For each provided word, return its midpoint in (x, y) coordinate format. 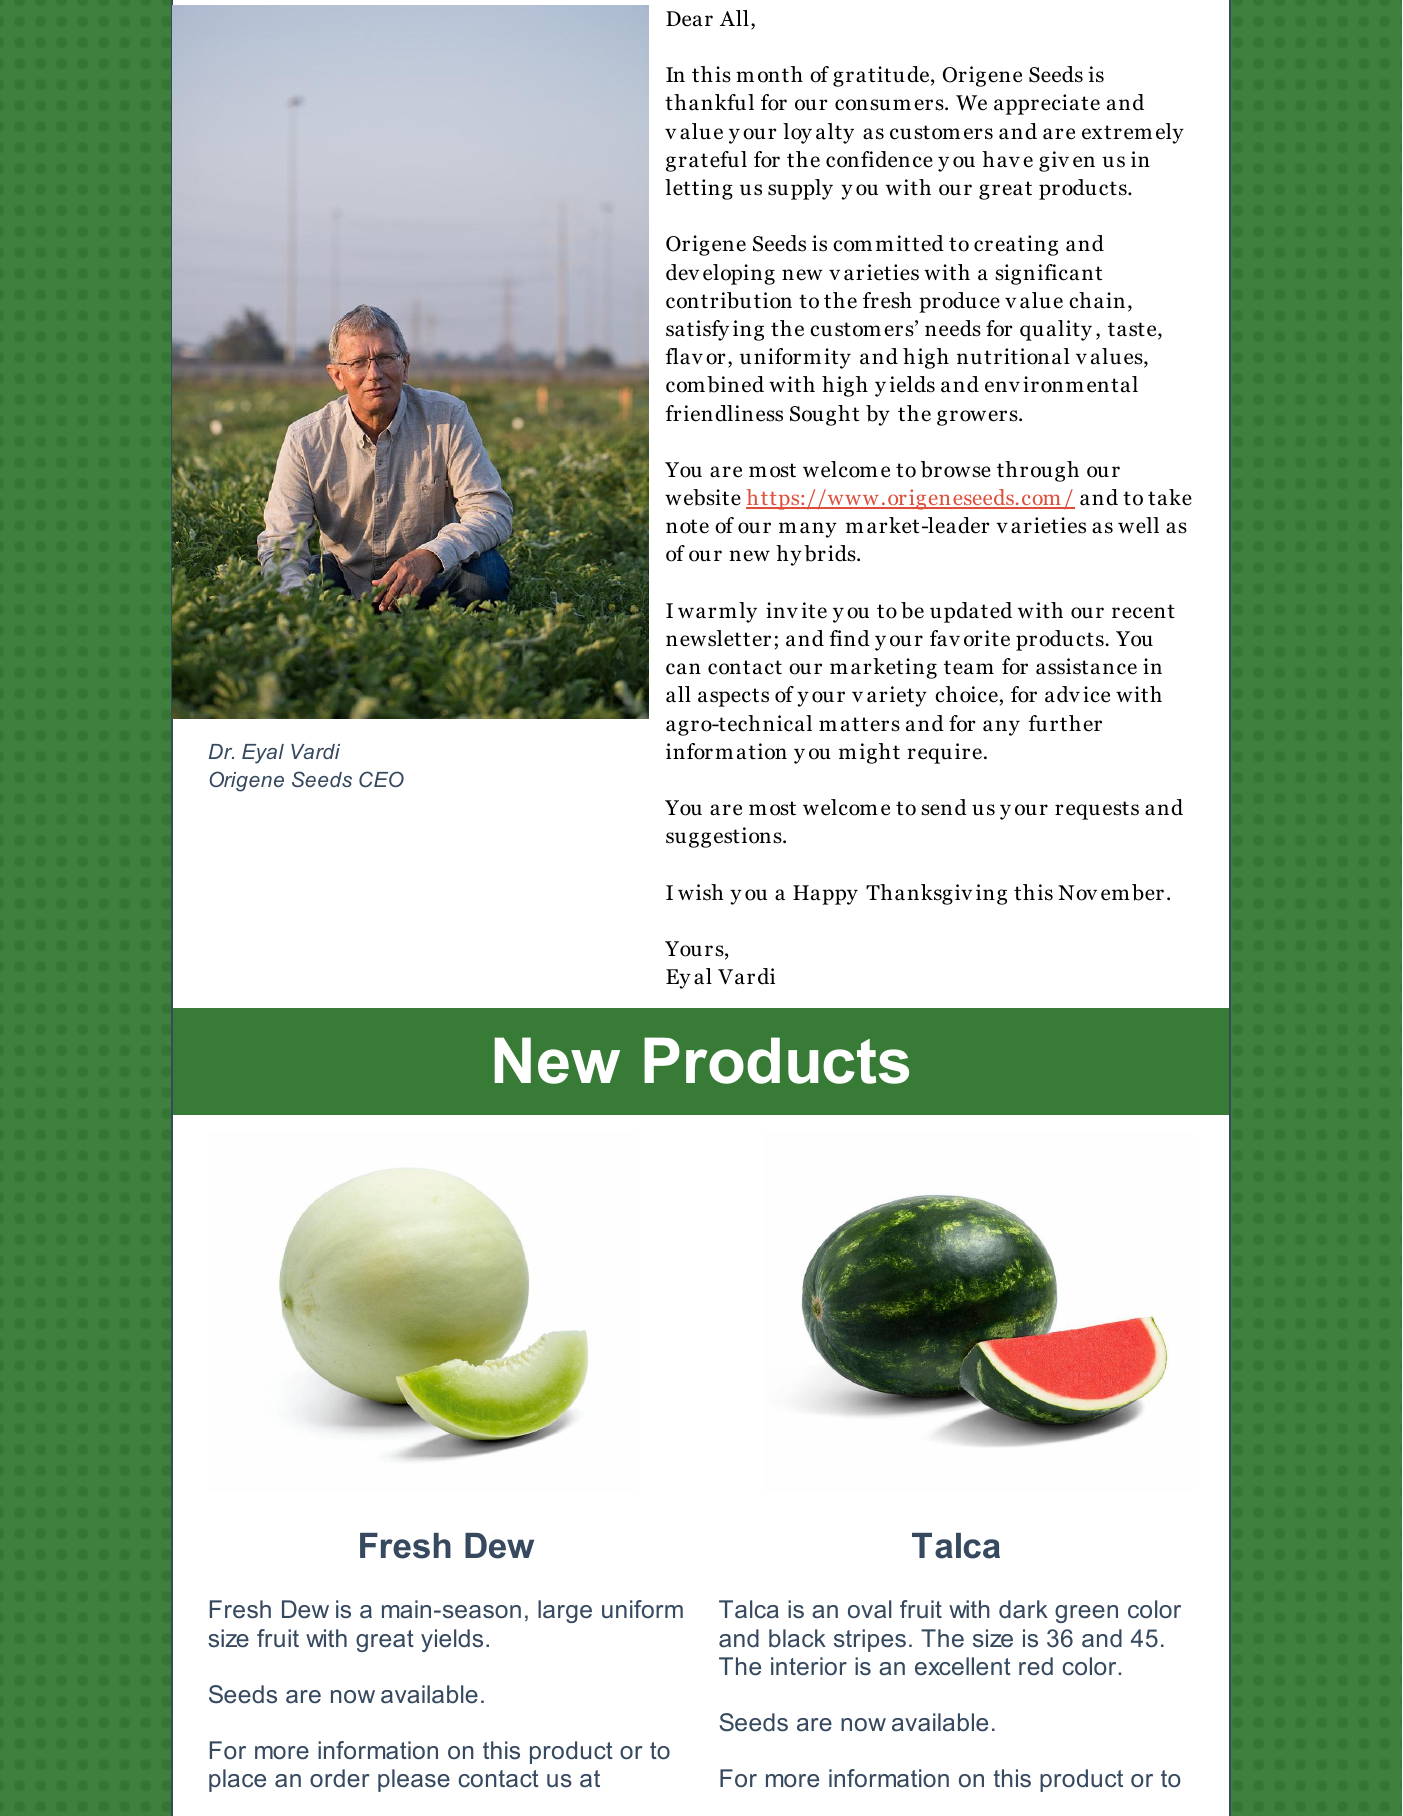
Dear (689, 19)
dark (1023, 1609)
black (797, 1638)
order (339, 1778)
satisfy (697, 330)
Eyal (263, 754)
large (565, 1611)
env (1002, 387)
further (1065, 723)
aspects (733, 697)
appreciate (1047, 104)
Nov (1077, 893)
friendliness (724, 413)
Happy (825, 895)
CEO (381, 779)
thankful (709, 102)
